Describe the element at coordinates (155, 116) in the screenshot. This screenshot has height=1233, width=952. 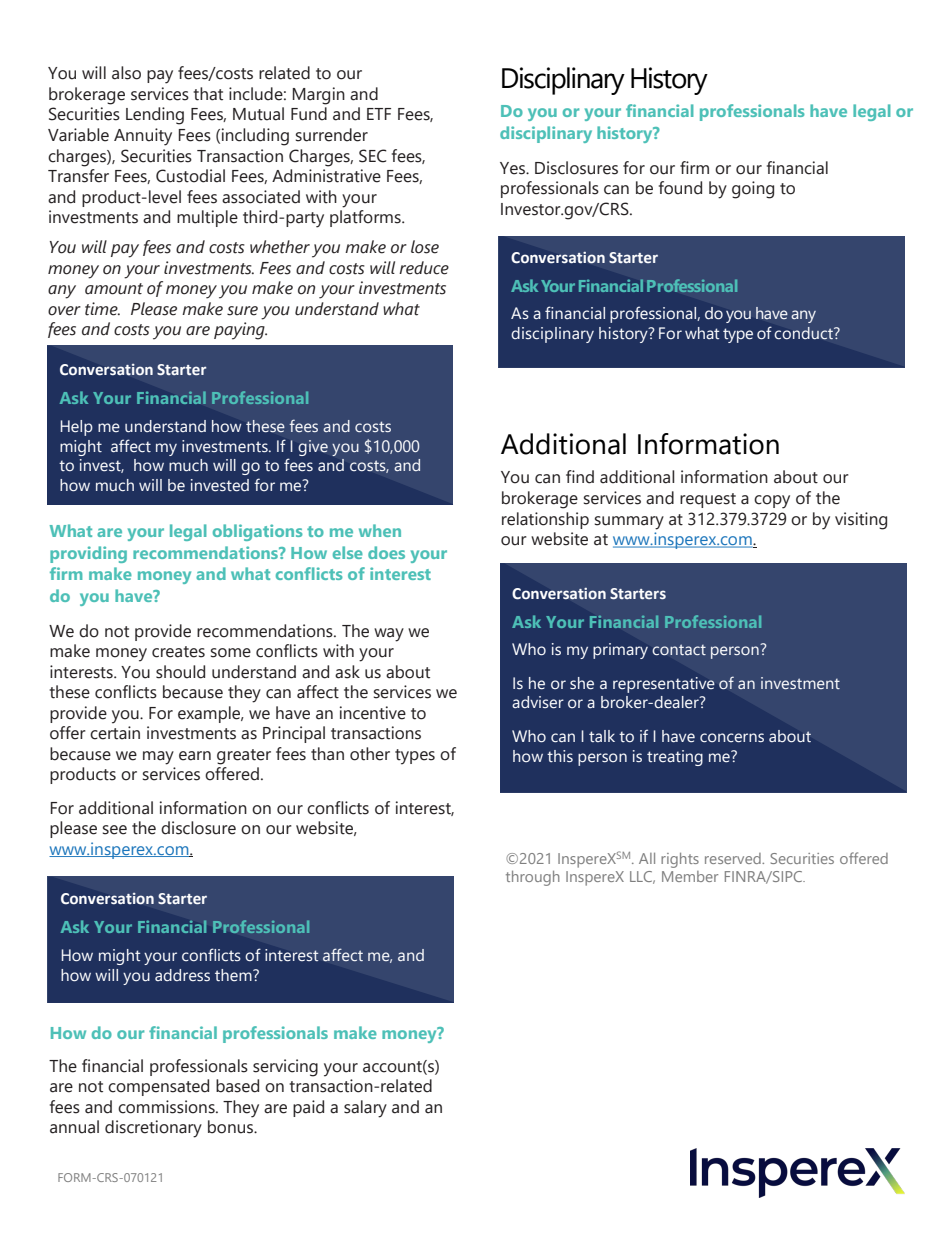
I see `Lending` at that location.
